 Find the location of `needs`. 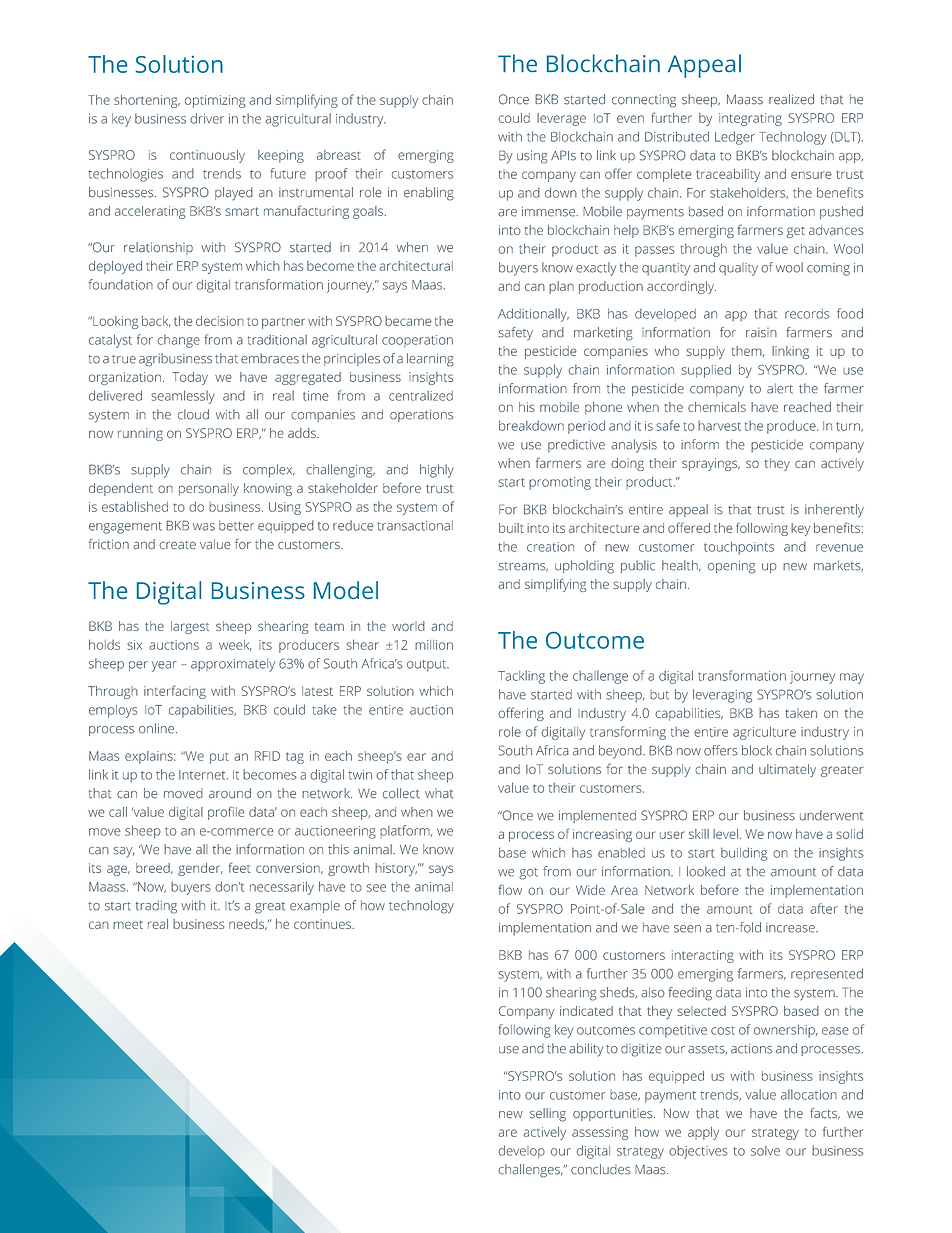

needs is located at coordinates (247, 924).
